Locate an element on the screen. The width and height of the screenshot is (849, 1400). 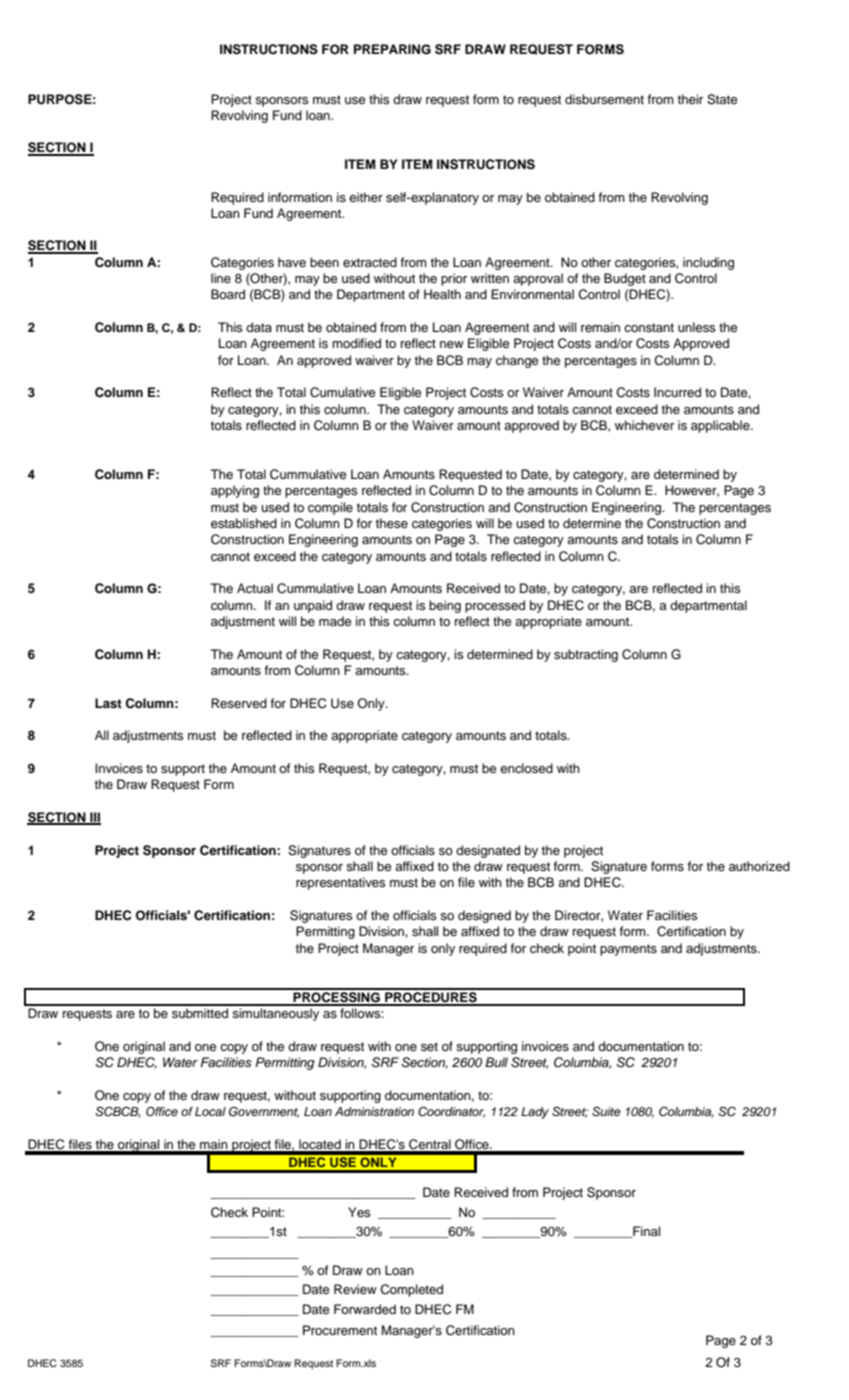
subtracting is located at coordinates (586, 655).
